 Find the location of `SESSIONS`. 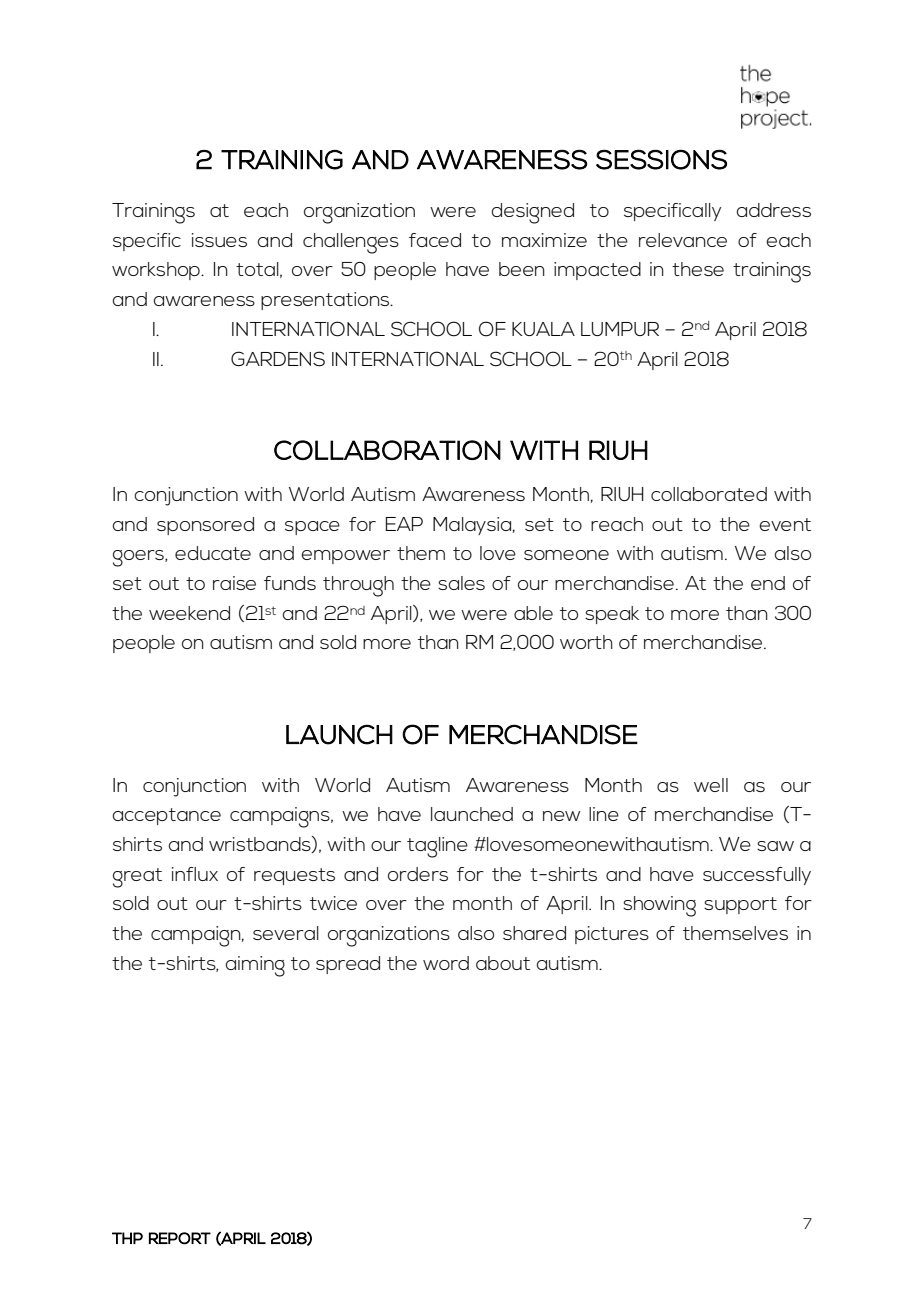

SESSIONS is located at coordinates (661, 159).
